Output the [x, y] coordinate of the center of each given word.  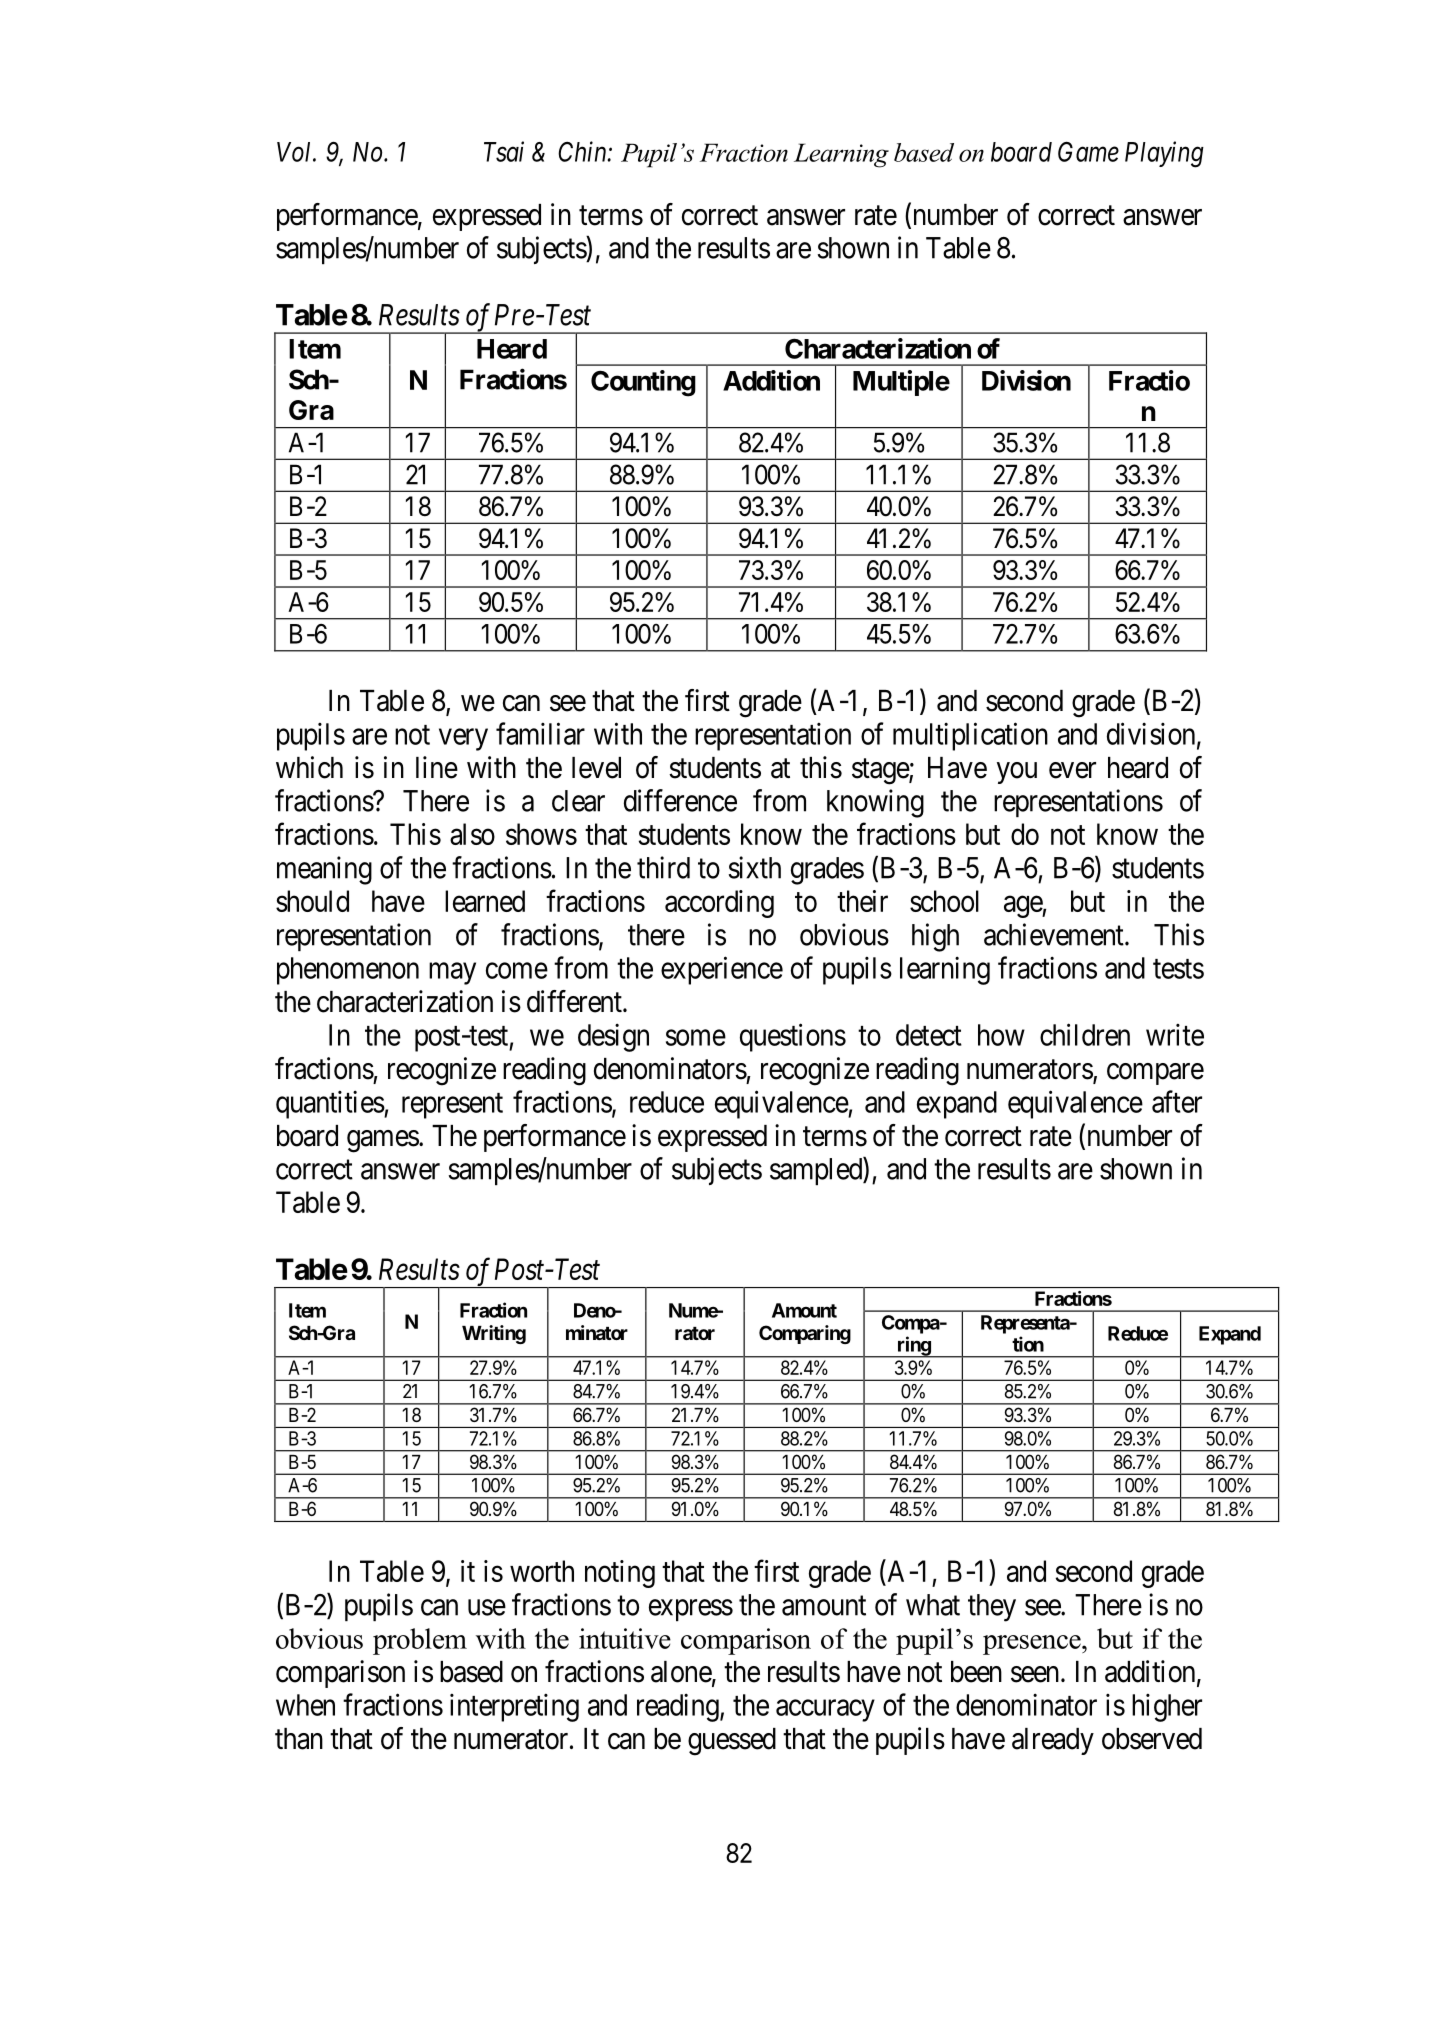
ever [1072, 770]
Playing [1164, 154]
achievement [1055, 934]
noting [620, 1574]
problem [420, 1641]
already [1053, 1741]
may [452, 974]
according [719, 904]
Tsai [504, 151]
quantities [330, 1104]
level [596, 768]
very [463, 740]
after [1177, 1101]
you [1017, 773]
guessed [732, 1742]
